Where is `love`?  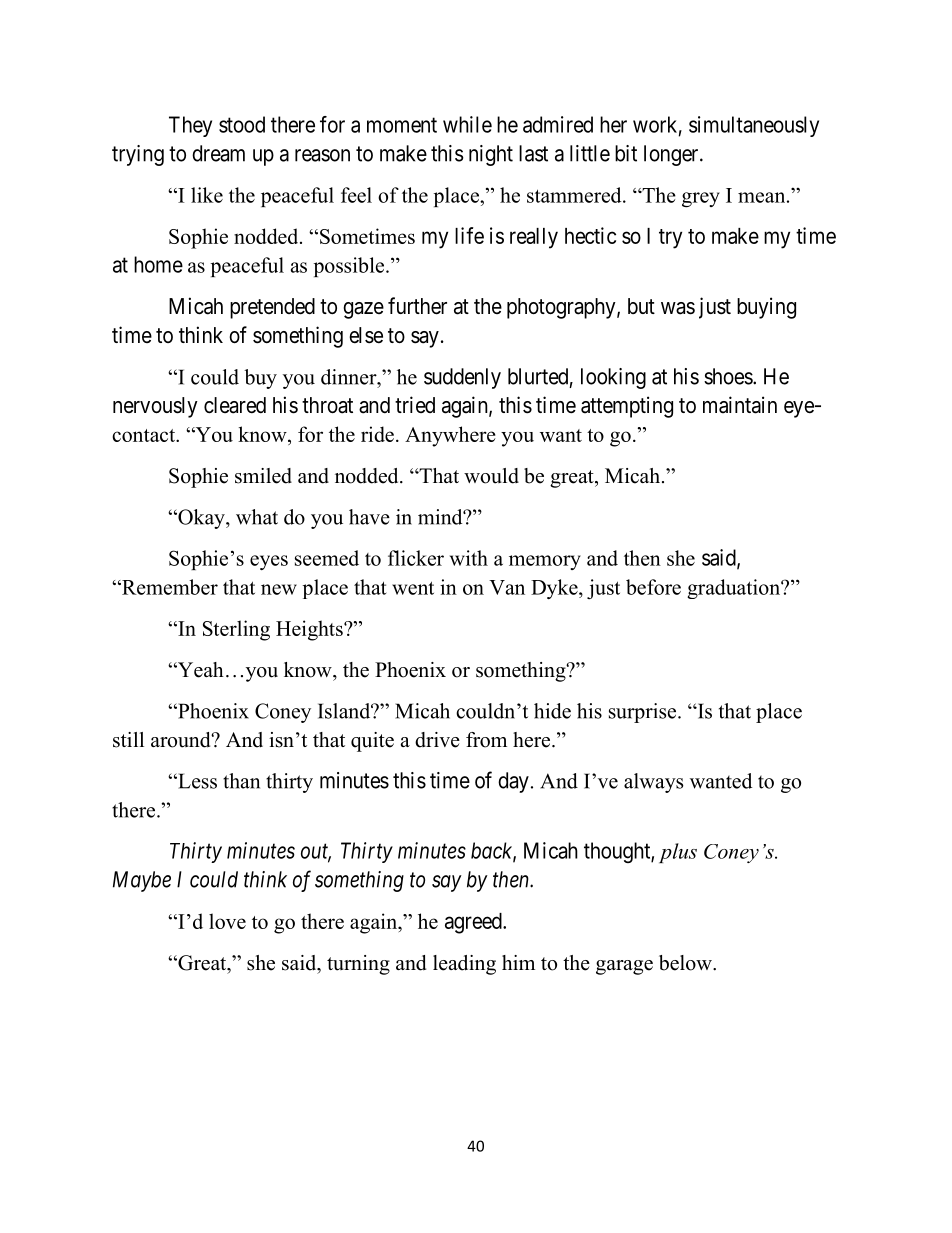 love is located at coordinates (227, 921).
